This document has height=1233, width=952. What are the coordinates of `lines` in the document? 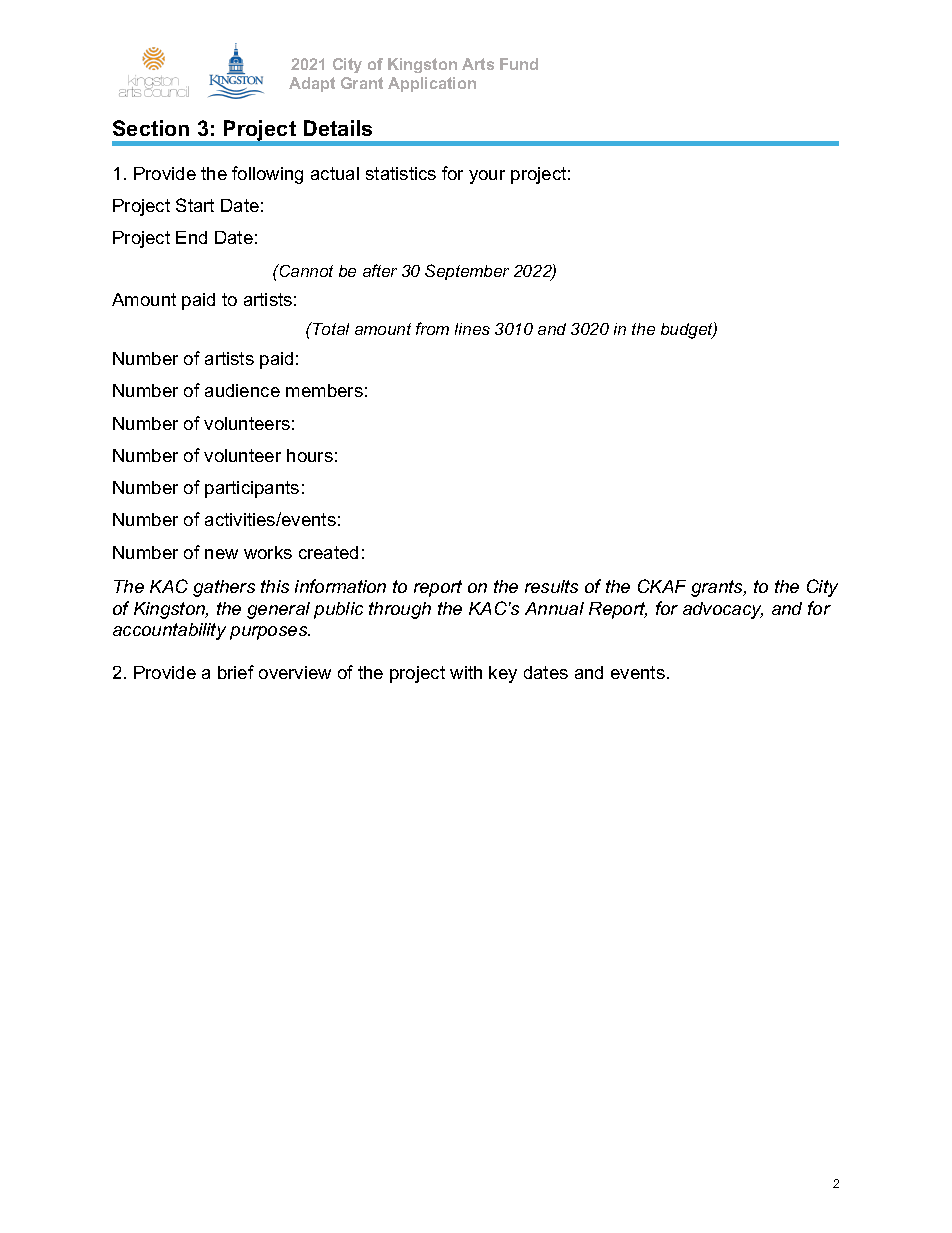 It's located at (472, 329).
